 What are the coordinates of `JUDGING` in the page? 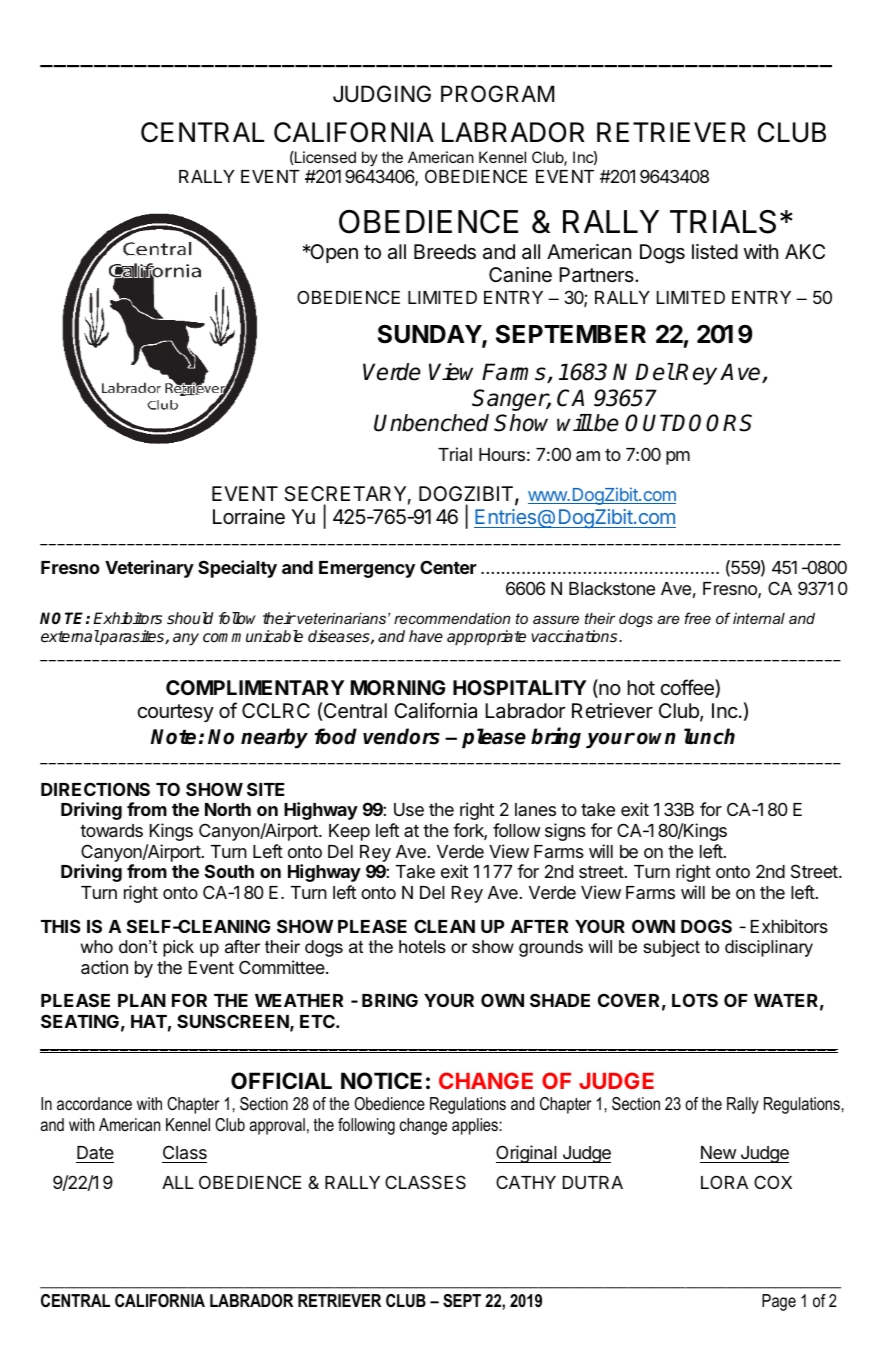 It's located at (382, 94).
